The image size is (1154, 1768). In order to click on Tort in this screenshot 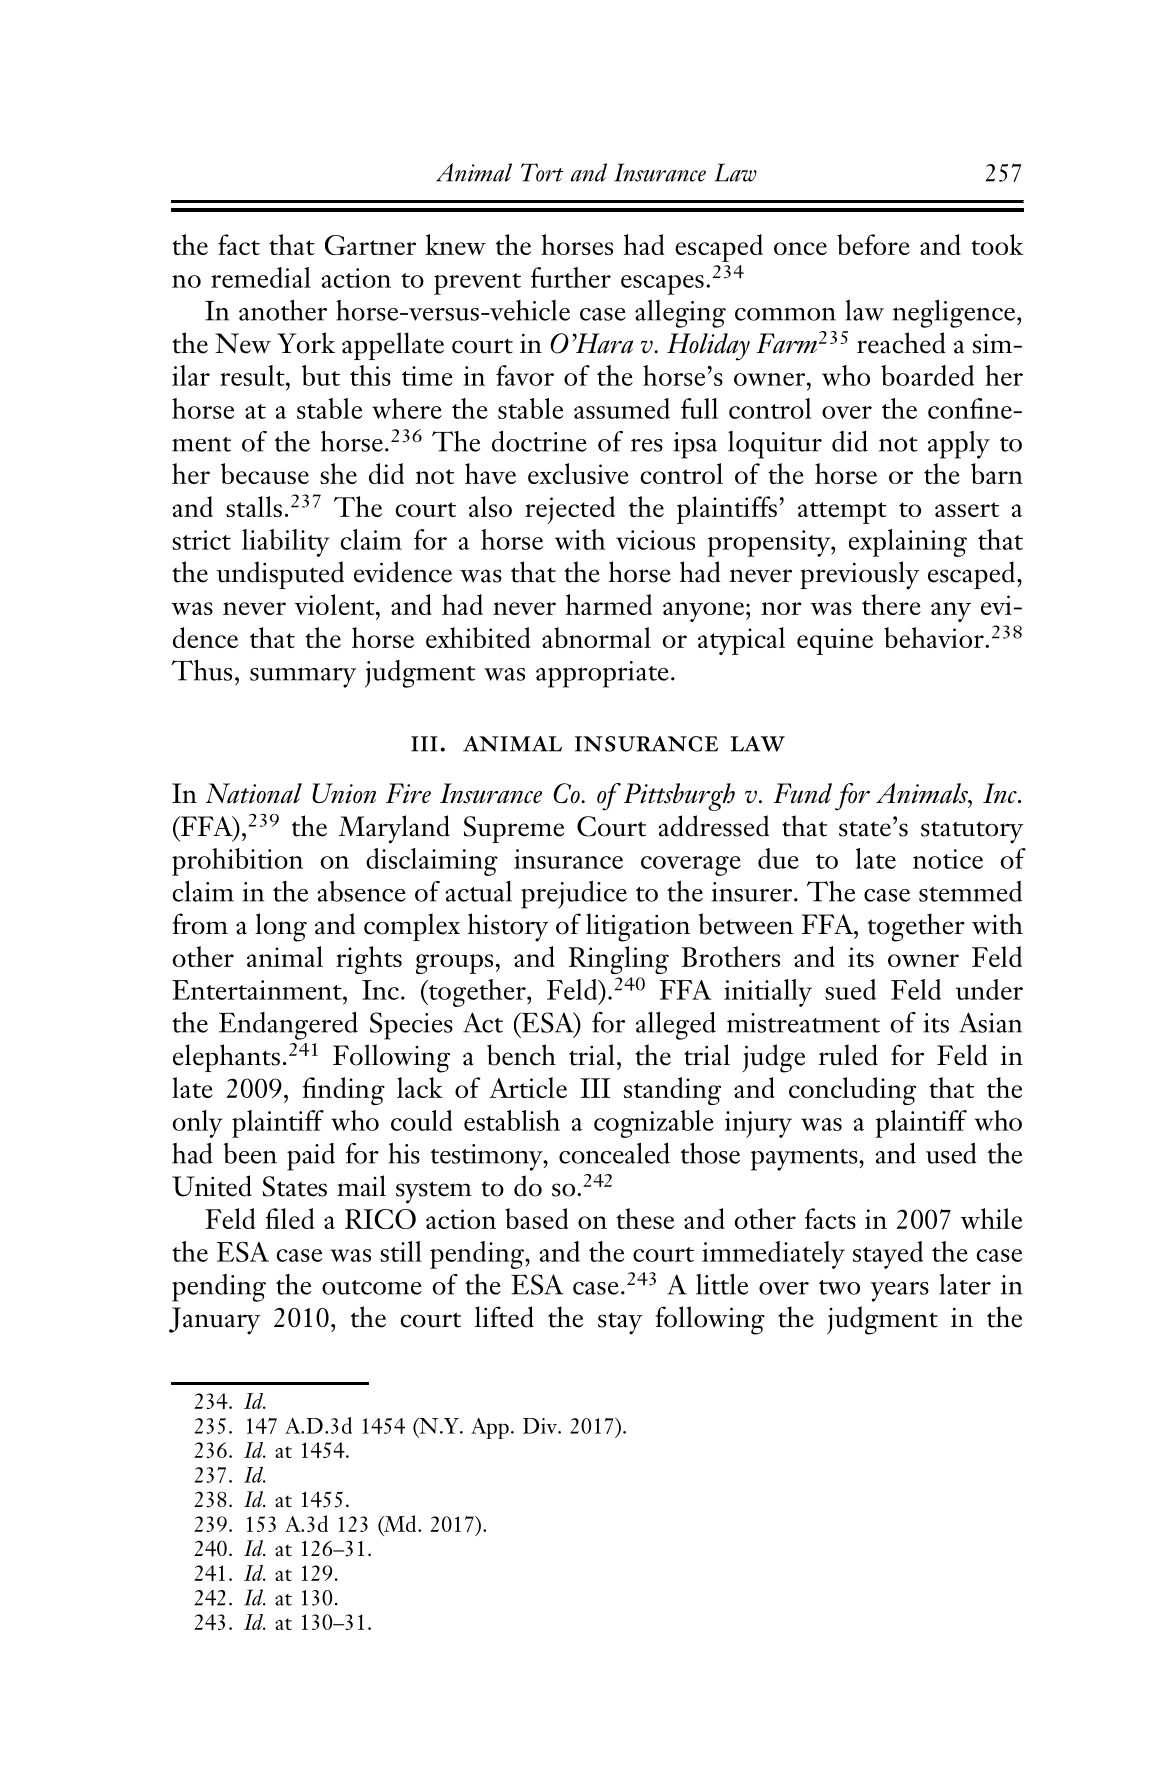, I will do `click(542, 172)`.
